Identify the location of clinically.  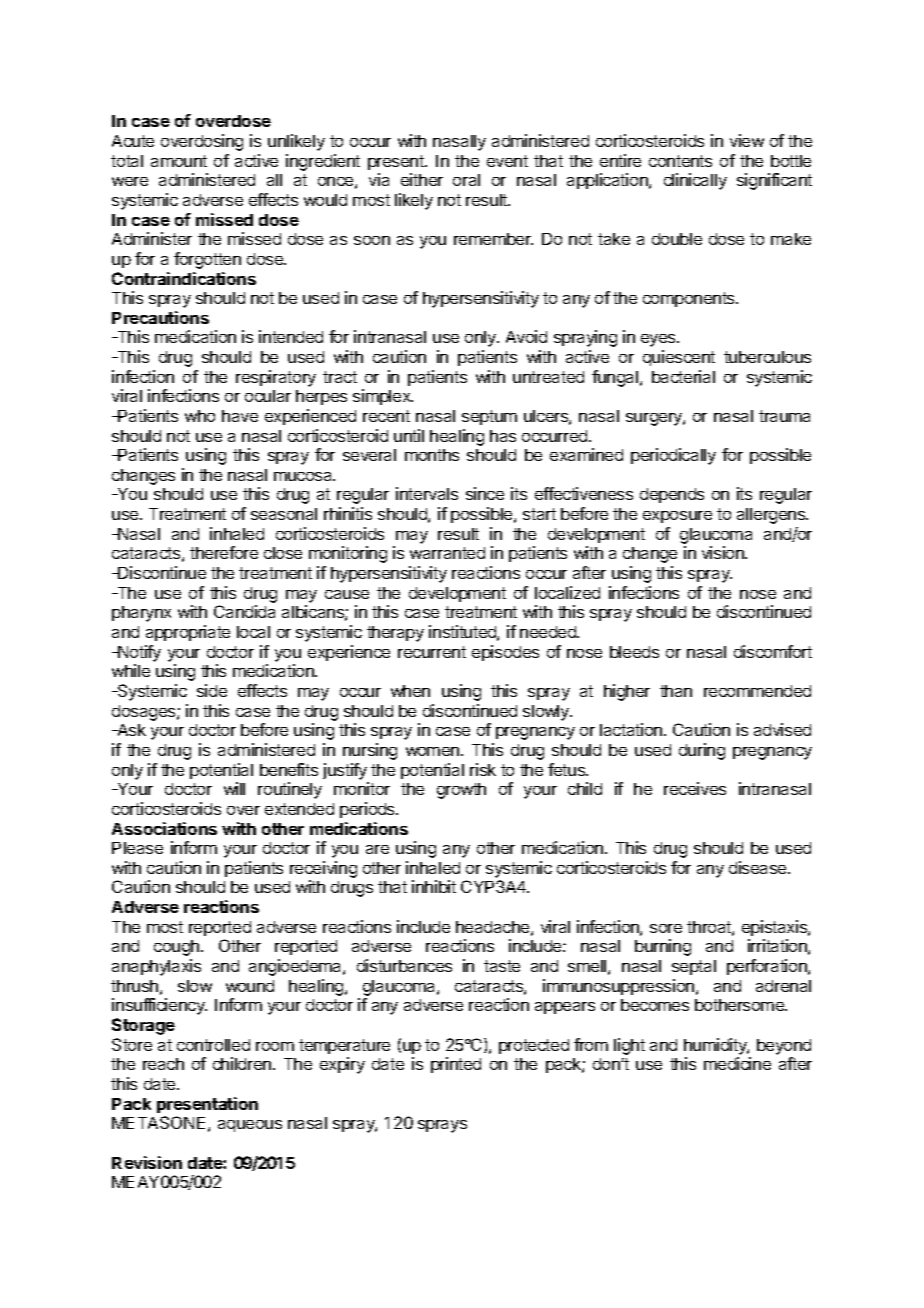
(695, 181).
